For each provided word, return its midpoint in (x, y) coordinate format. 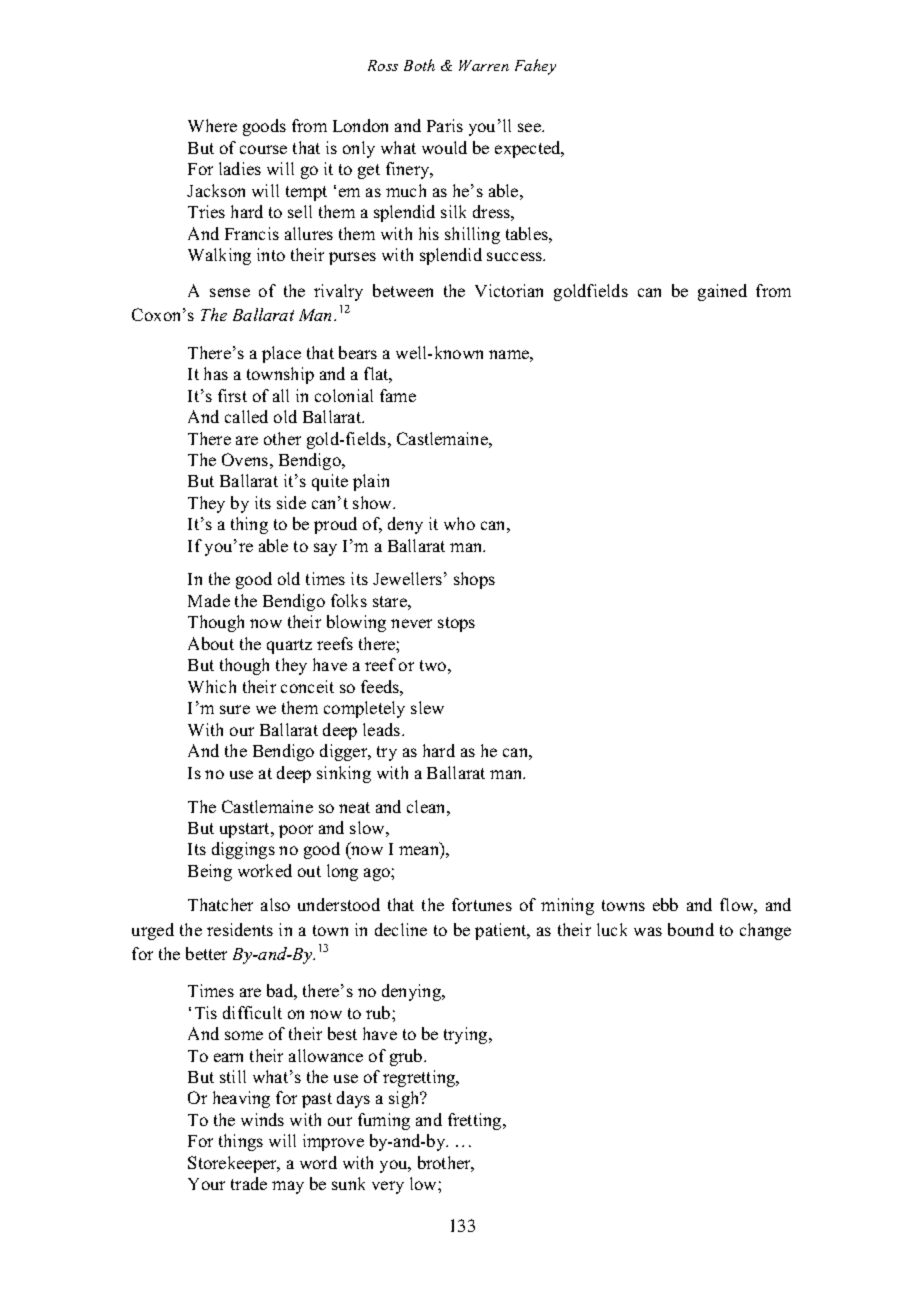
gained (722, 292)
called (246, 416)
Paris (445, 125)
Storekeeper (233, 1164)
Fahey (535, 67)
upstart (246, 830)
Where (212, 125)
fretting (476, 1121)
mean (420, 852)
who (459, 523)
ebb (665, 904)
